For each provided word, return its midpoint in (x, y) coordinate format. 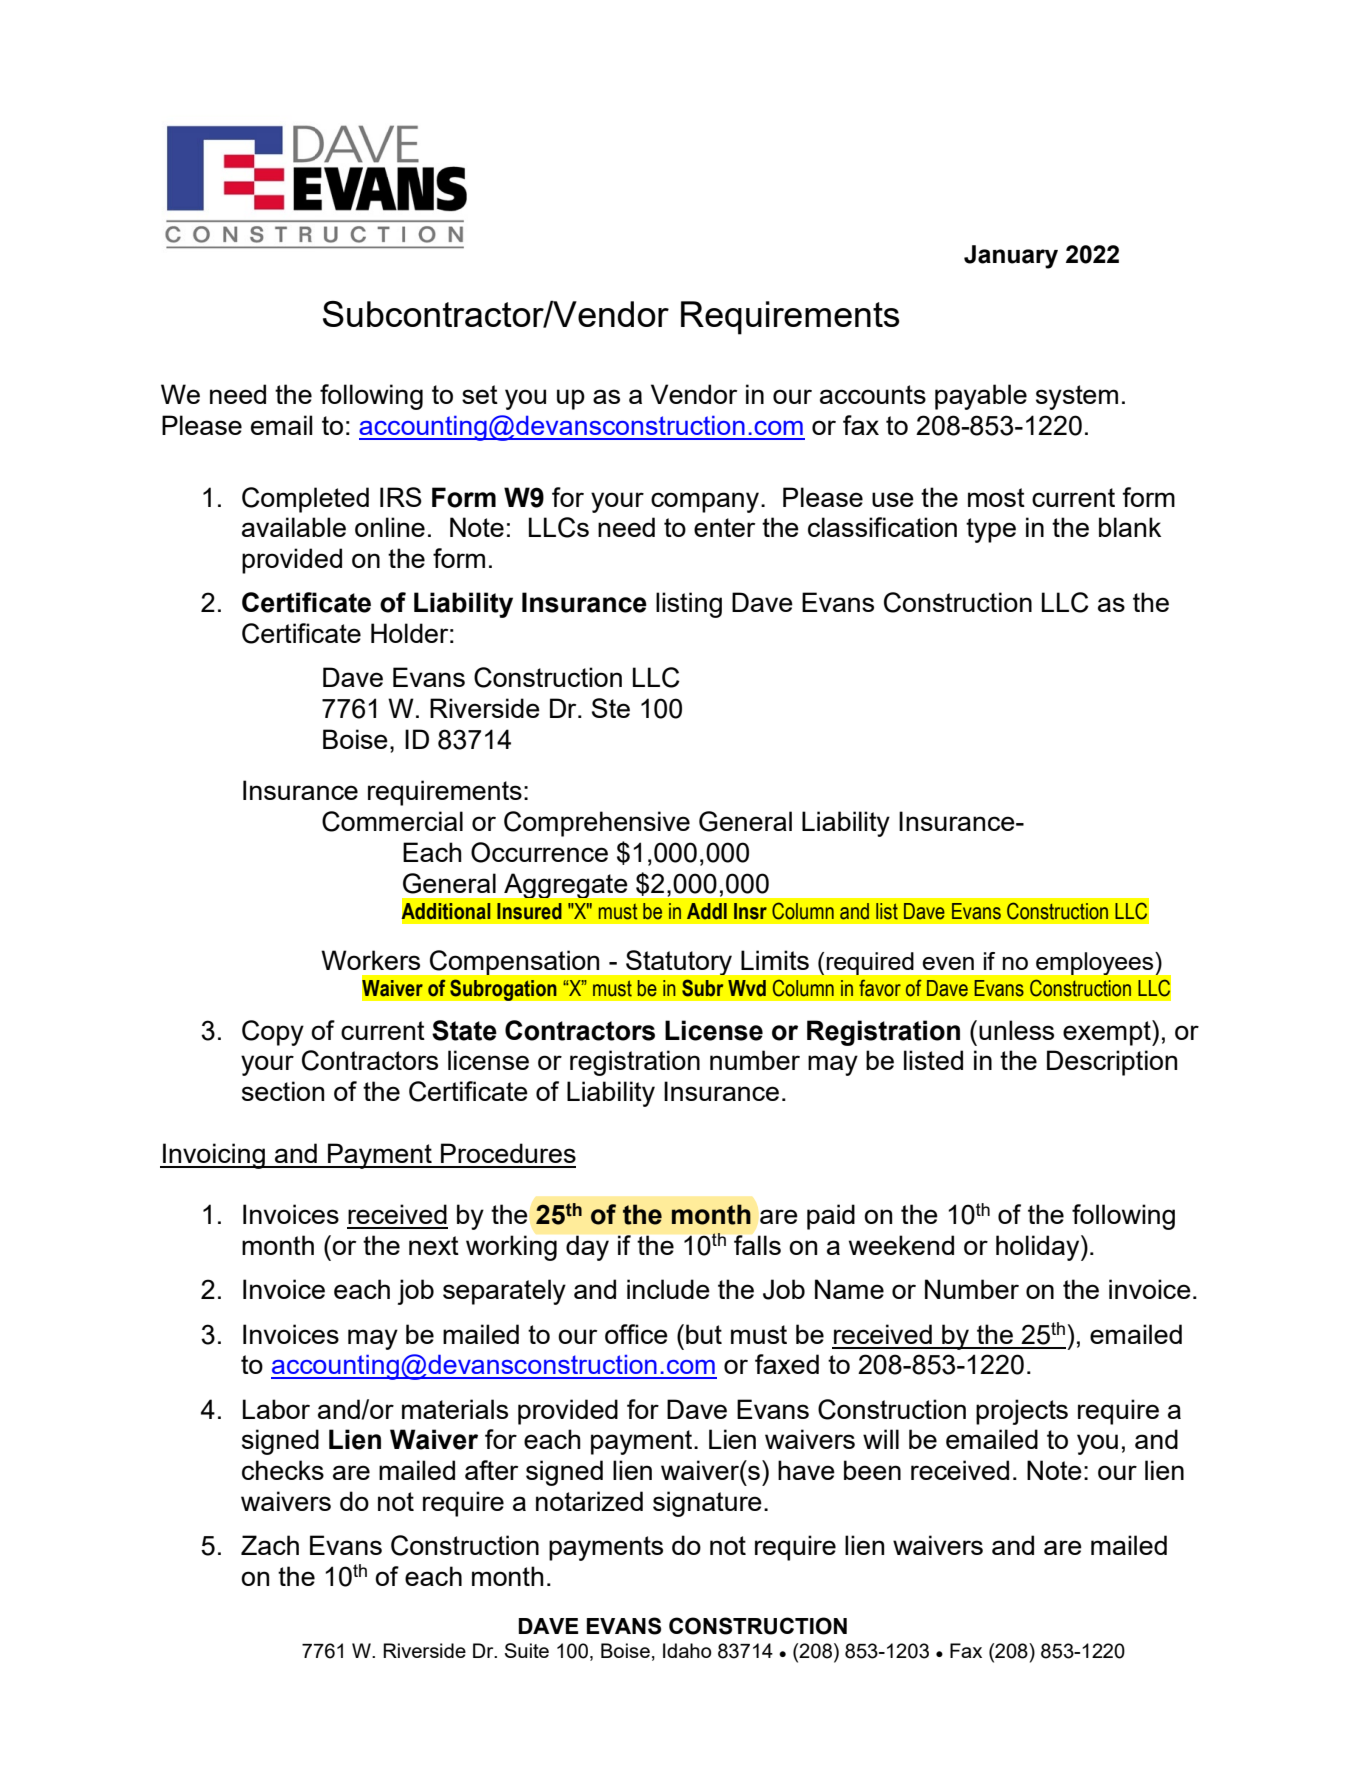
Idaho (687, 1650)
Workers (370, 960)
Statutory (679, 962)
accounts (873, 394)
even (948, 963)
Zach (270, 1545)
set (480, 394)
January (1011, 257)
